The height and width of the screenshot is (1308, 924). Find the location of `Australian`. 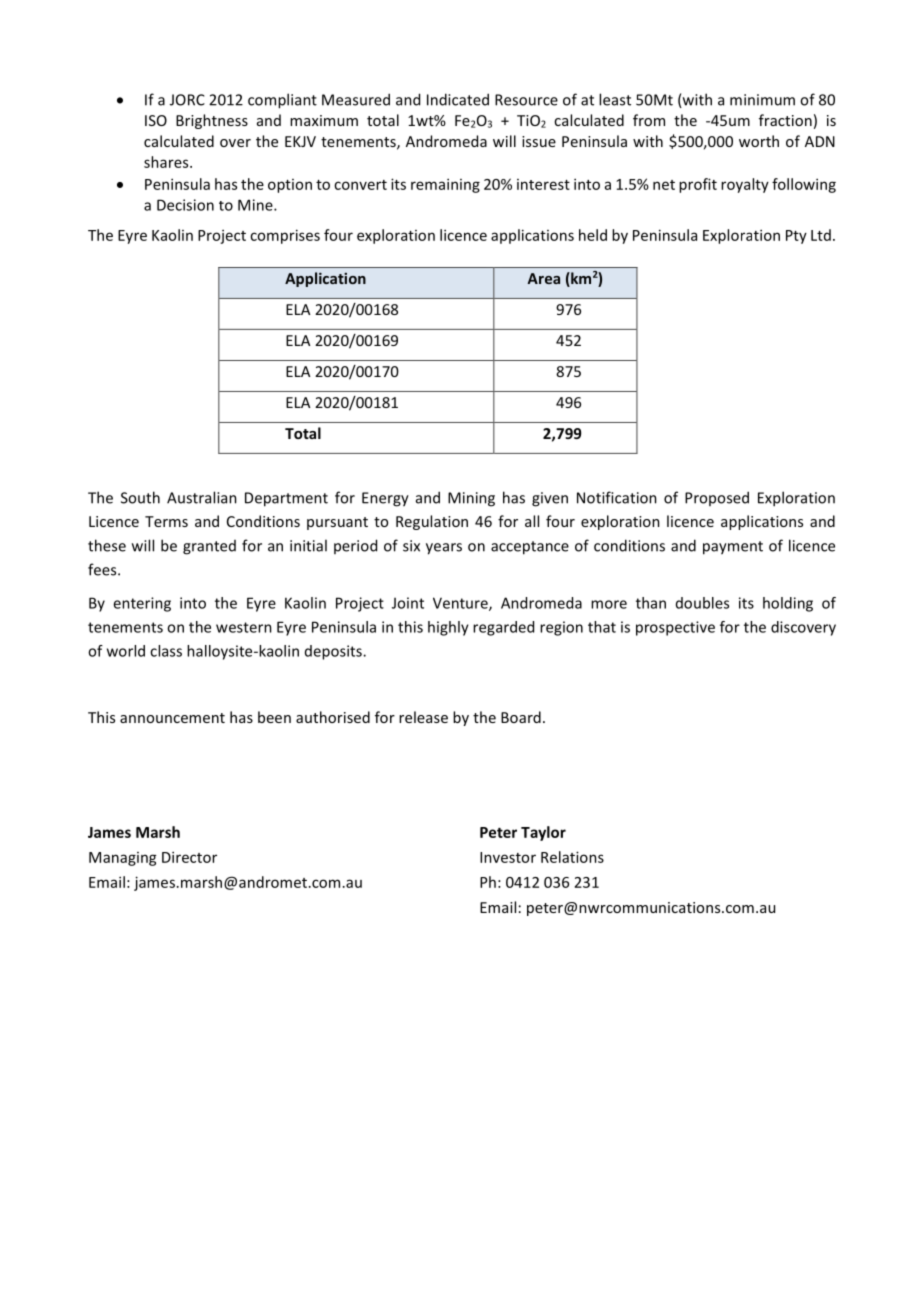

Australian is located at coordinates (202, 497).
